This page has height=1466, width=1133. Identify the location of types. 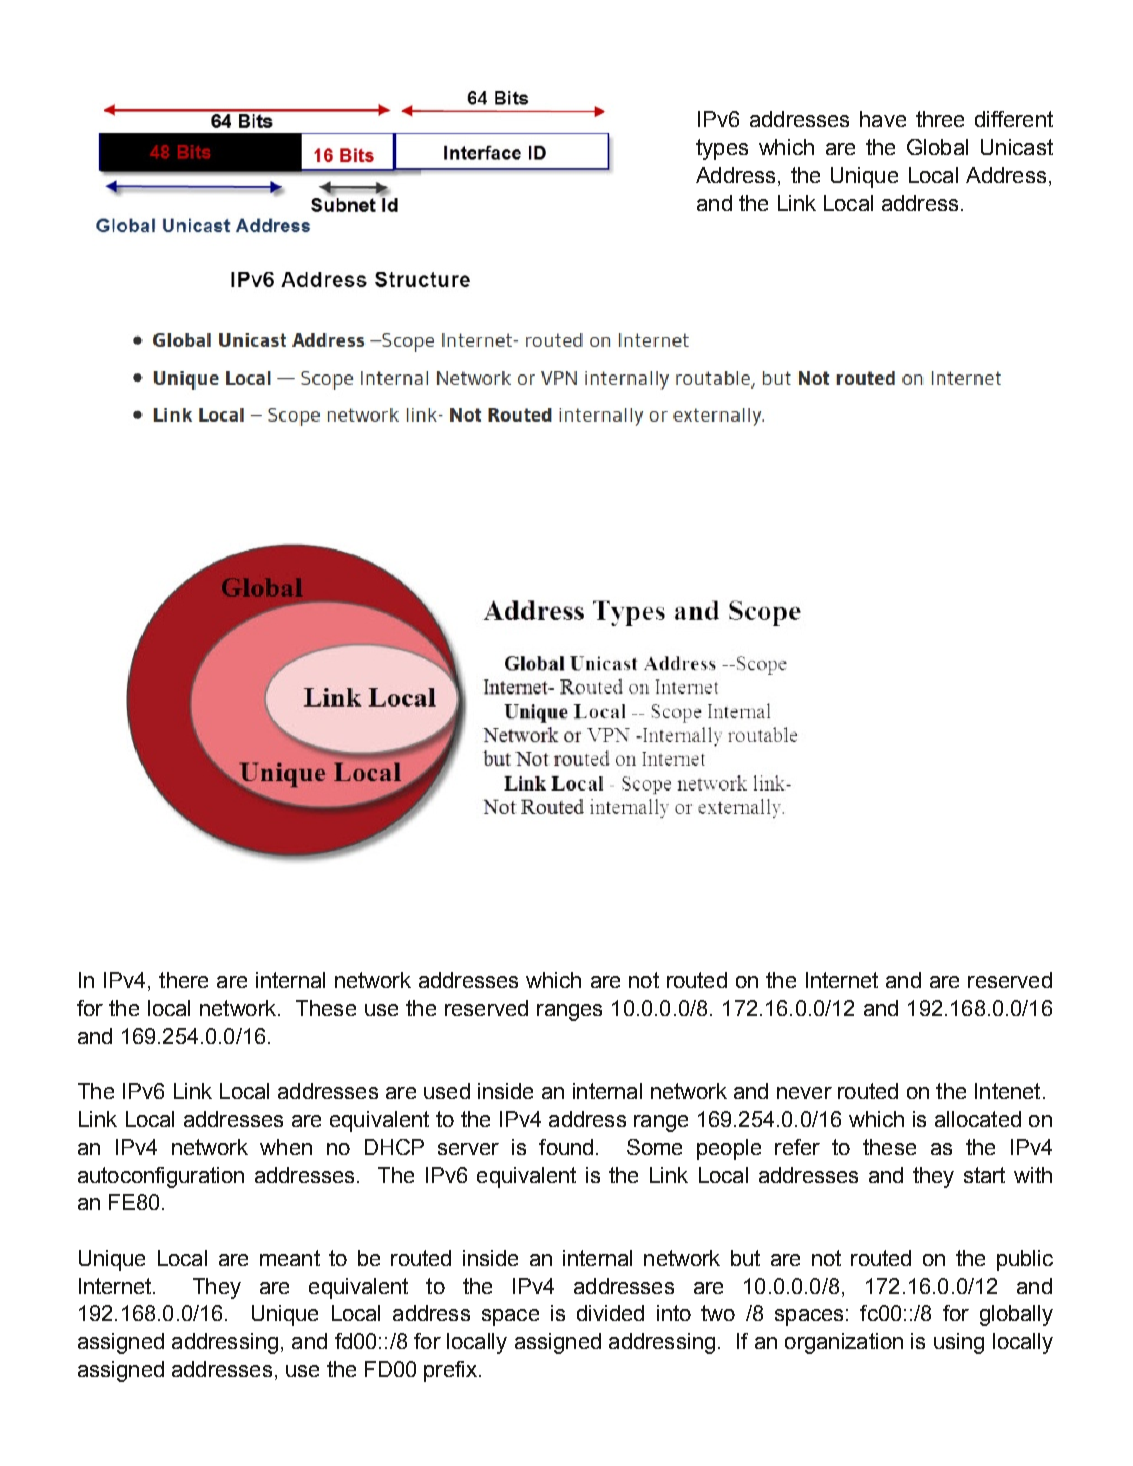
(722, 149).
